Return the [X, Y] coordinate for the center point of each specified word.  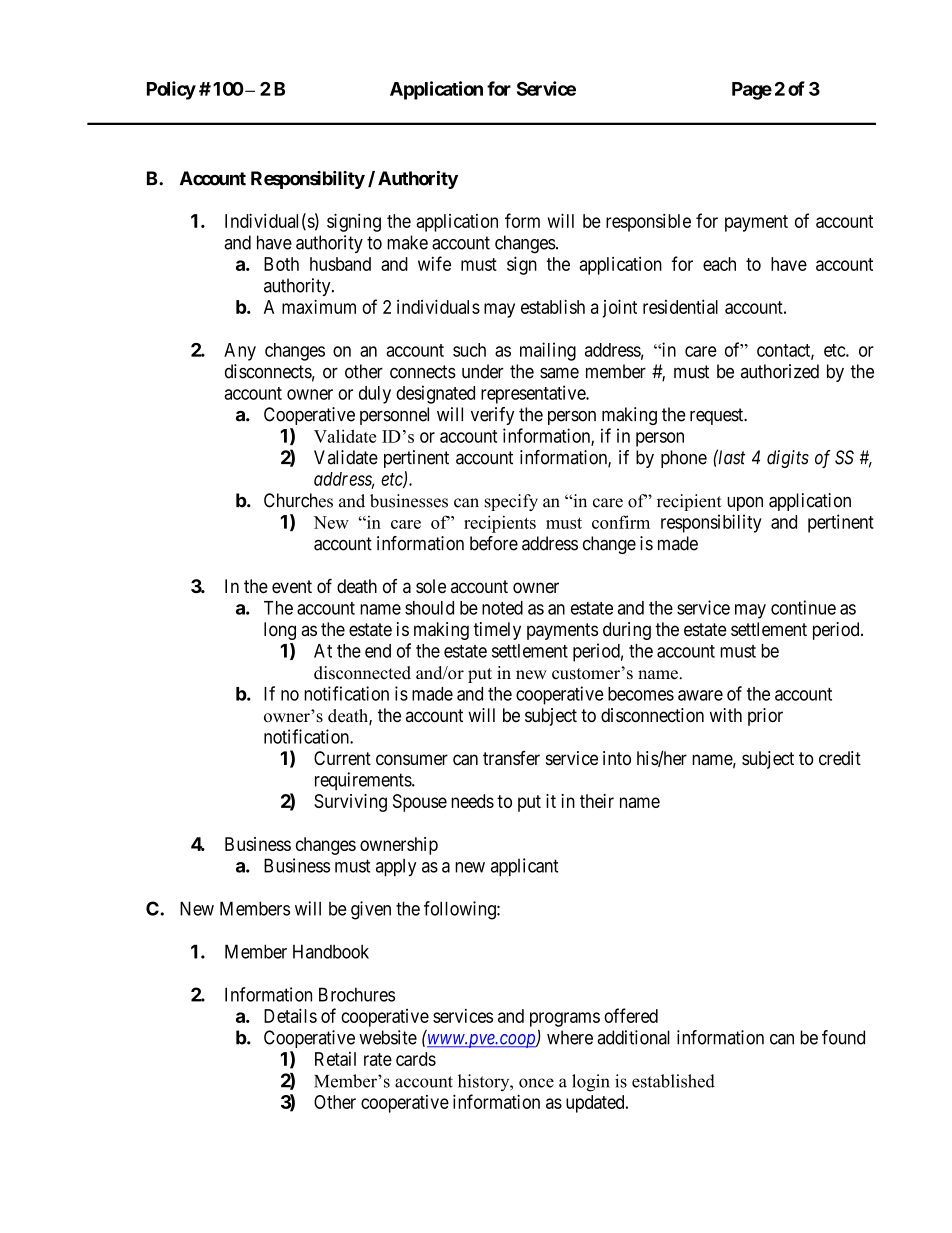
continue [803, 607]
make [407, 242]
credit [840, 758]
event [292, 586]
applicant [524, 867]
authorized [780, 371]
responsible [648, 222]
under [483, 371]
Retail [335, 1059]
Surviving [350, 803]
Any [240, 352]
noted [502, 608]
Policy [171, 90]
